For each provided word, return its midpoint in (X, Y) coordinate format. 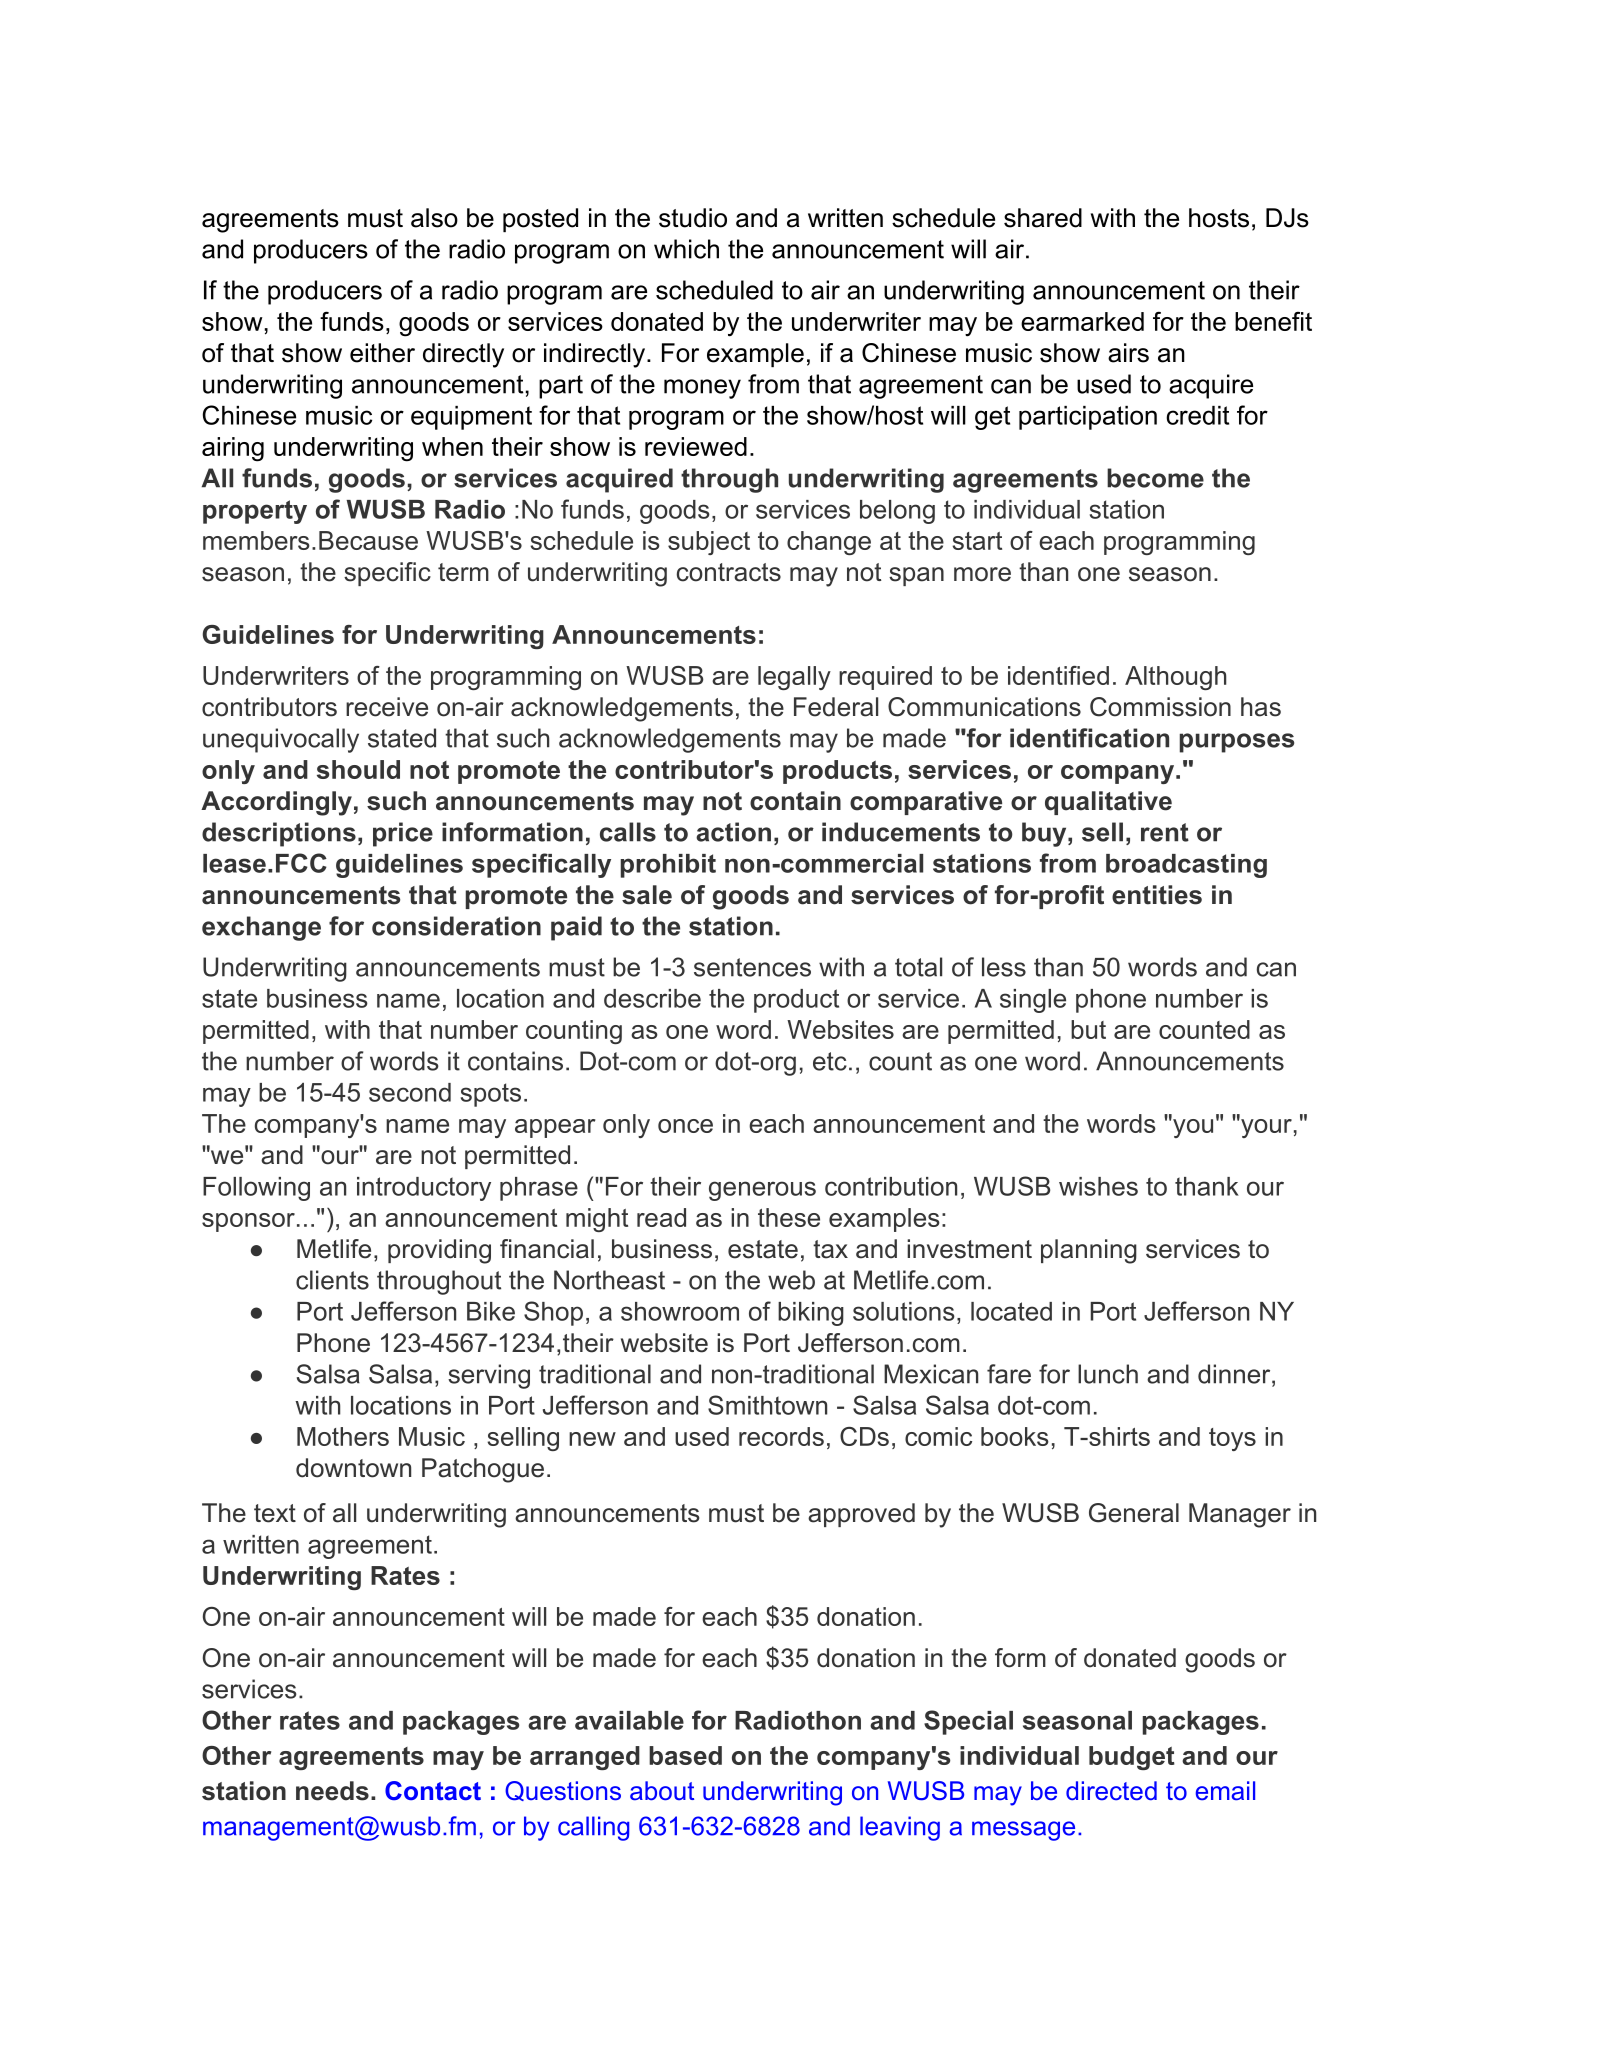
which (686, 249)
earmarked (1082, 321)
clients (332, 1280)
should (358, 769)
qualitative (1108, 803)
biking (811, 1314)
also (434, 218)
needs (332, 1791)
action (733, 832)
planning (1089, 1251)
